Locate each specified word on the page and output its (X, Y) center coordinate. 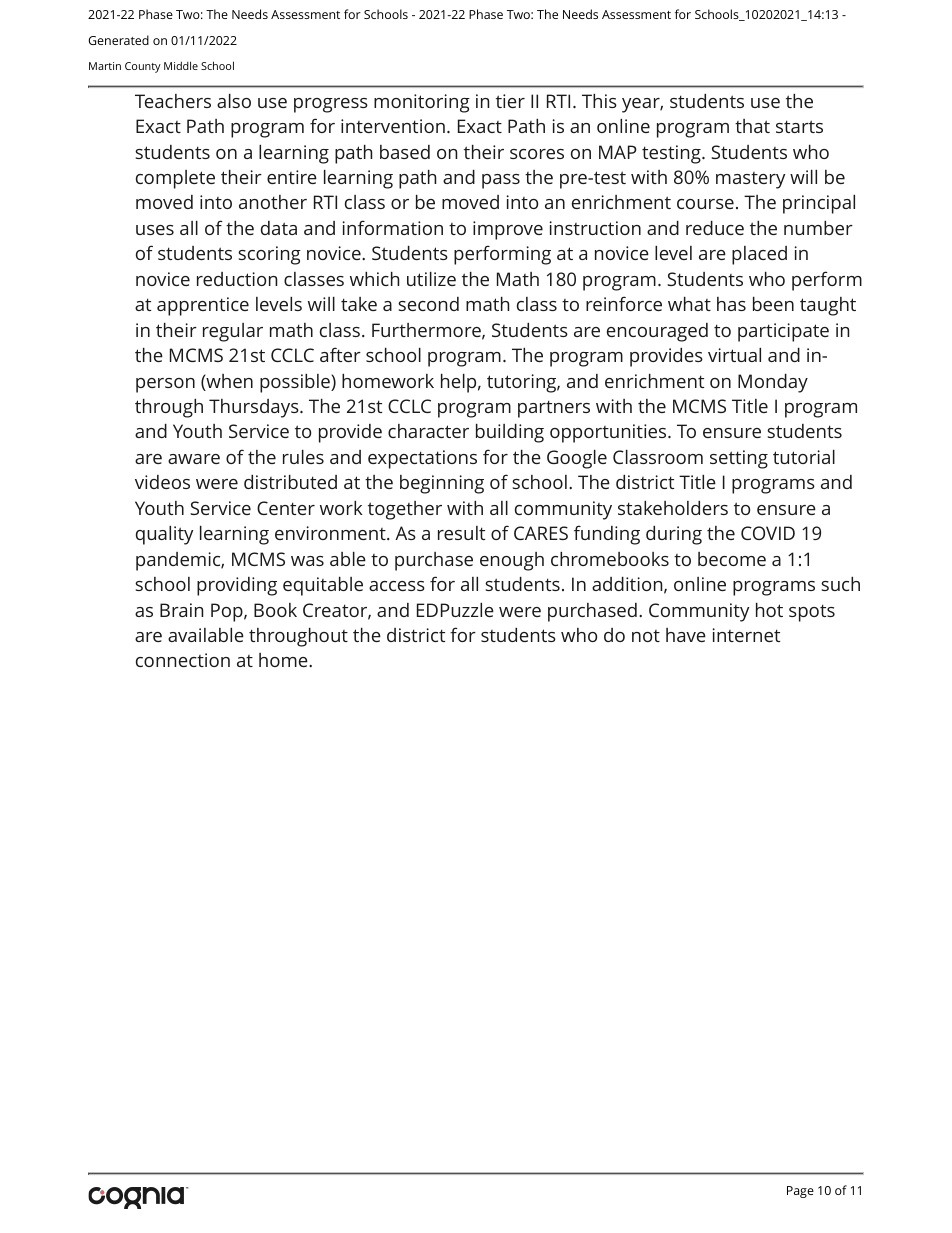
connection (183, 660)
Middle (181, 65)
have (686, 635)
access (397, 586)
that (752, 126)
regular (233, 332)
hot (769, 610)
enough (512, 561)
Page (800, 1192)
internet (746, 635)
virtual (734, 355)
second (428, 304)
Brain (181, 610)
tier (510, 101)
